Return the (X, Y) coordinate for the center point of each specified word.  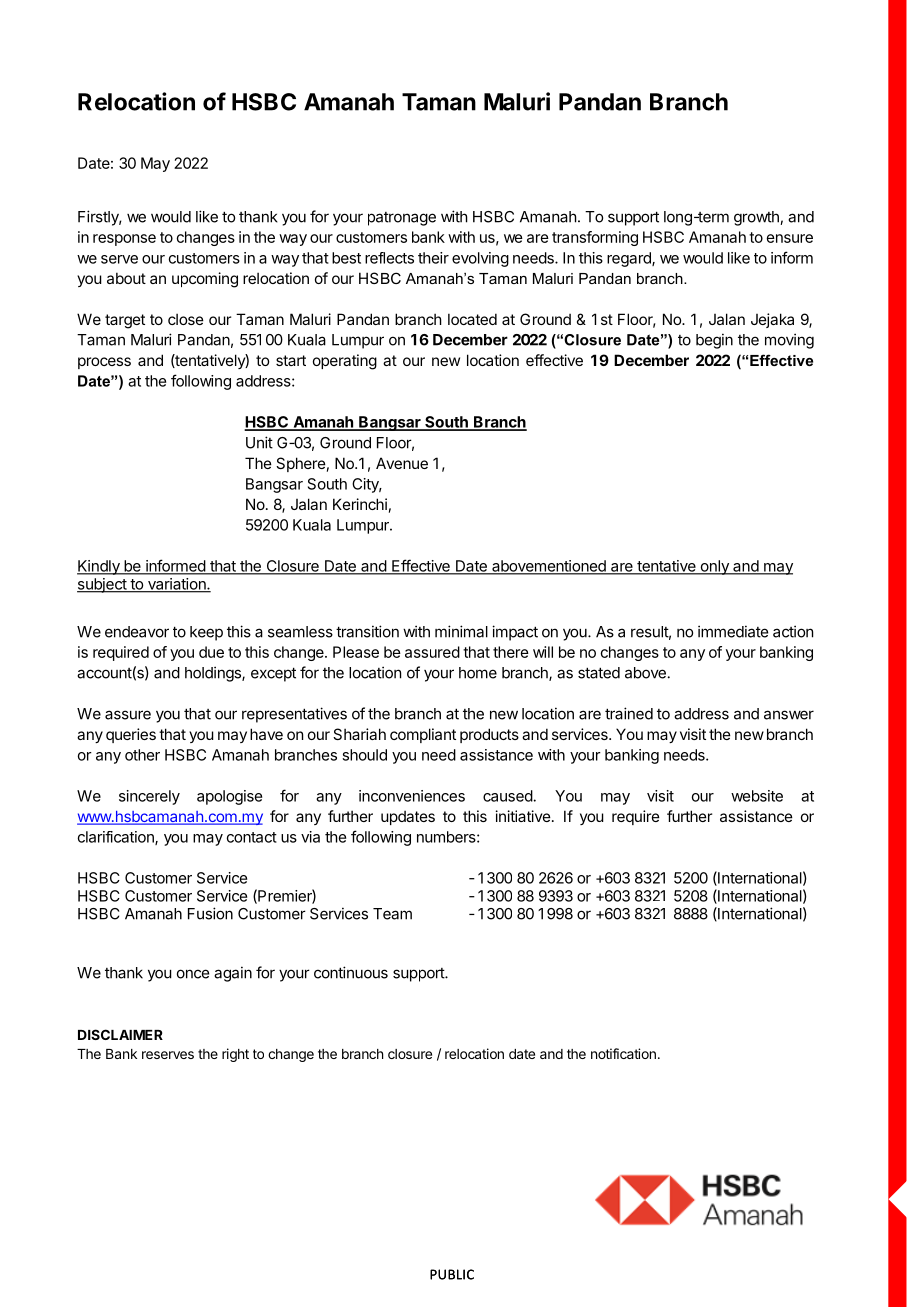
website (757, 796)
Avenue (402, 463)
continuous (351, 972)
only (714, 567)
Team (392, 914)
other (142, 755)
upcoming (205, 280)
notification (623, 1053)
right (235, 1055)
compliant (423, 735)
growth (757, 218)
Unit (259, 442)
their (433, 258)
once (193, 974)
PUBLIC (452, 1274)
